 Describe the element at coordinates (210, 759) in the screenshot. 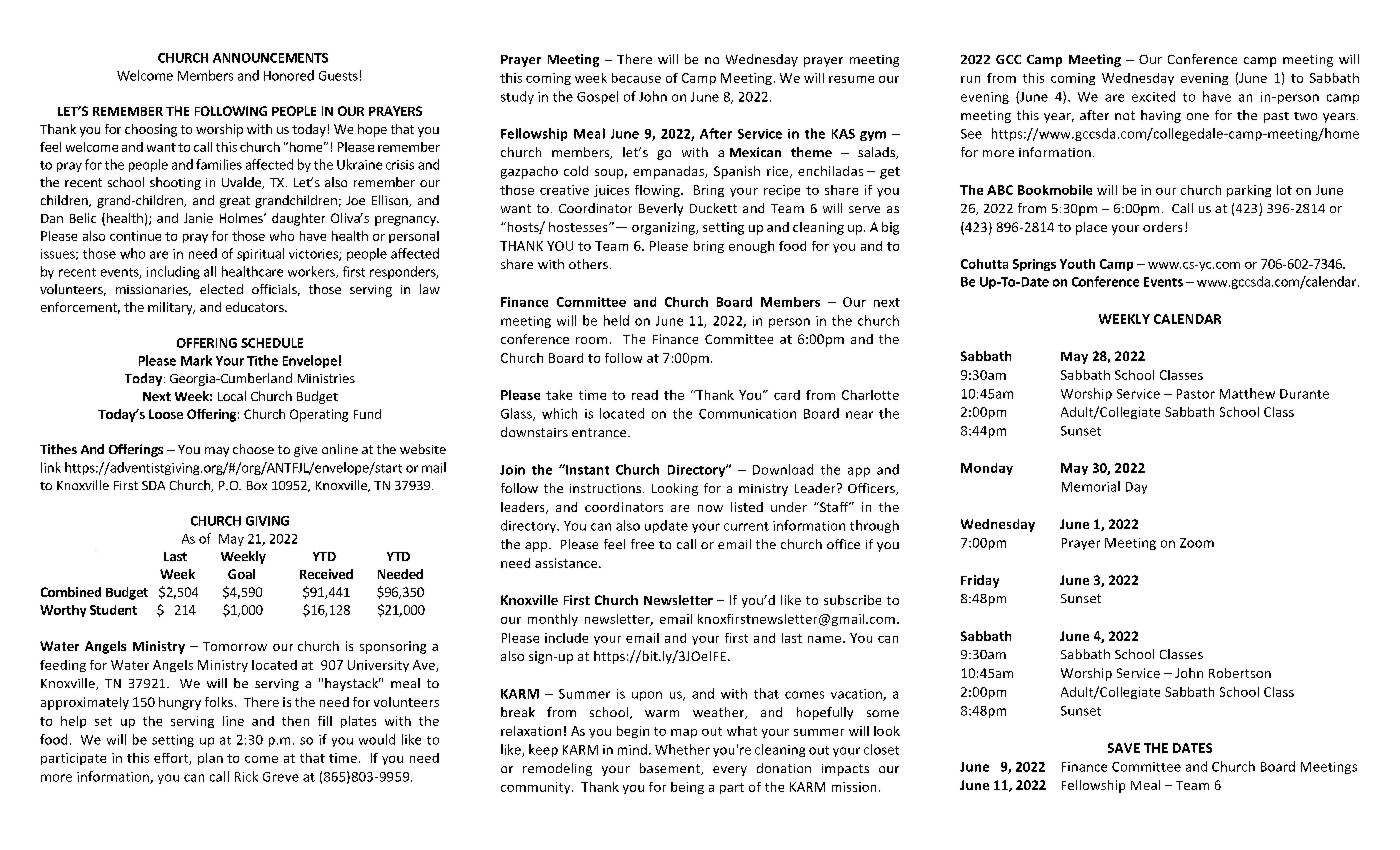

I see `plan` at that location.
